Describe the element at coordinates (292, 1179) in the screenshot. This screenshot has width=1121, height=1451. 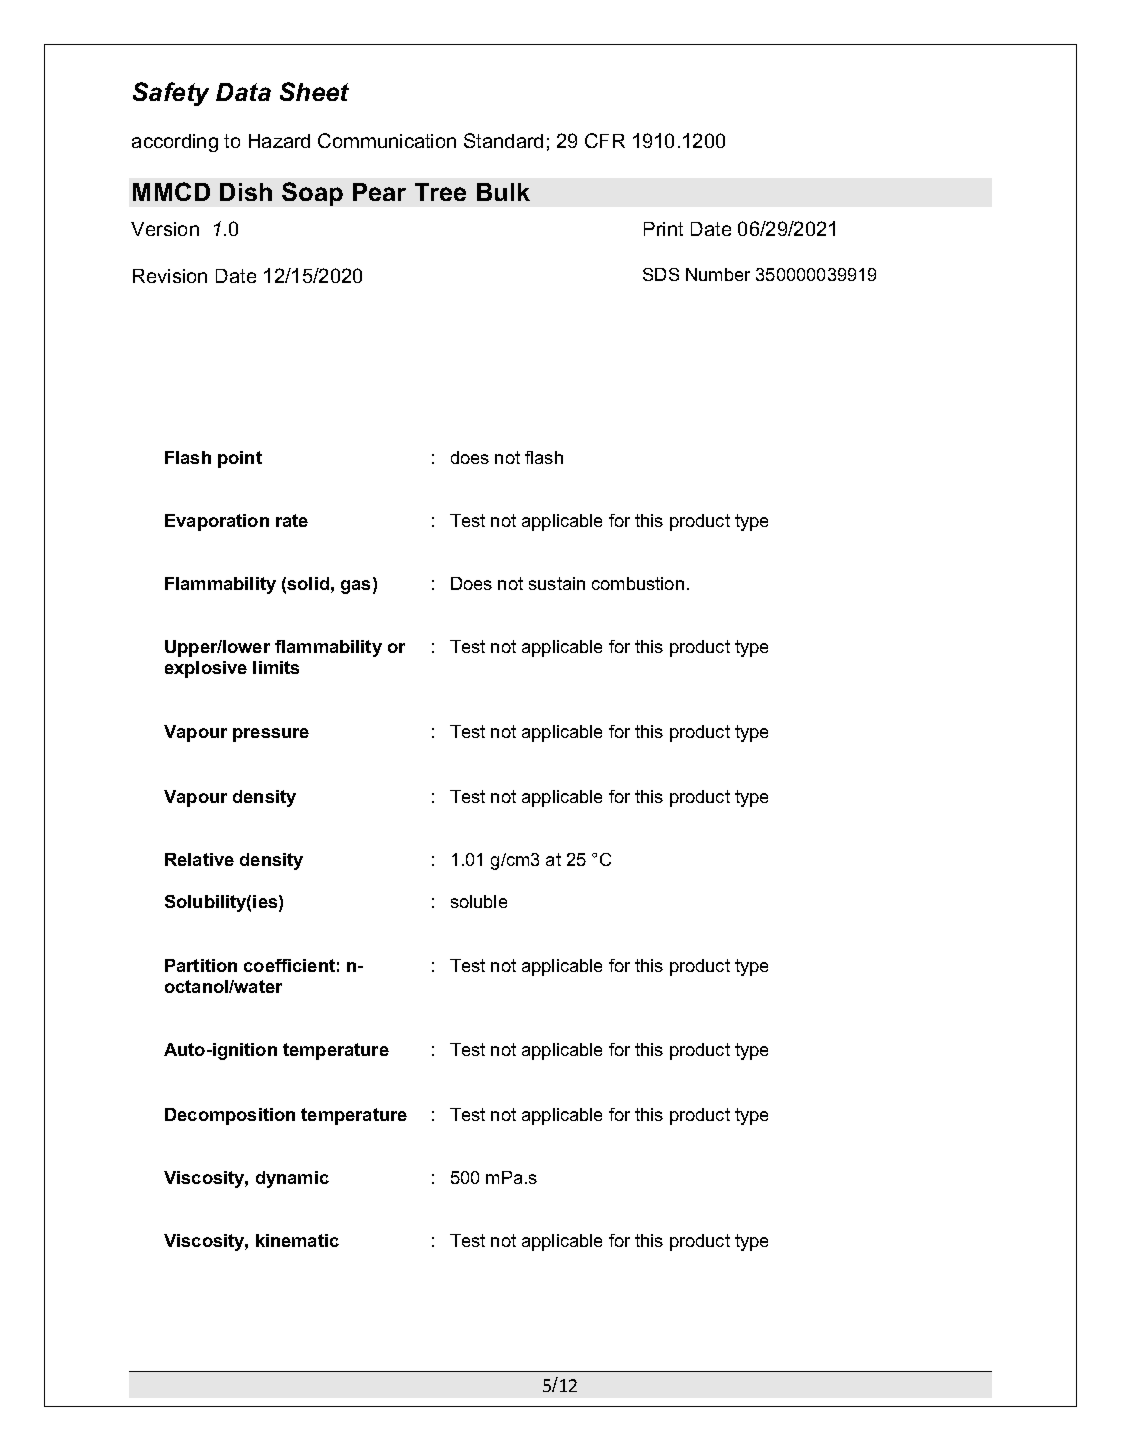
I see `dynamic` at that location.
